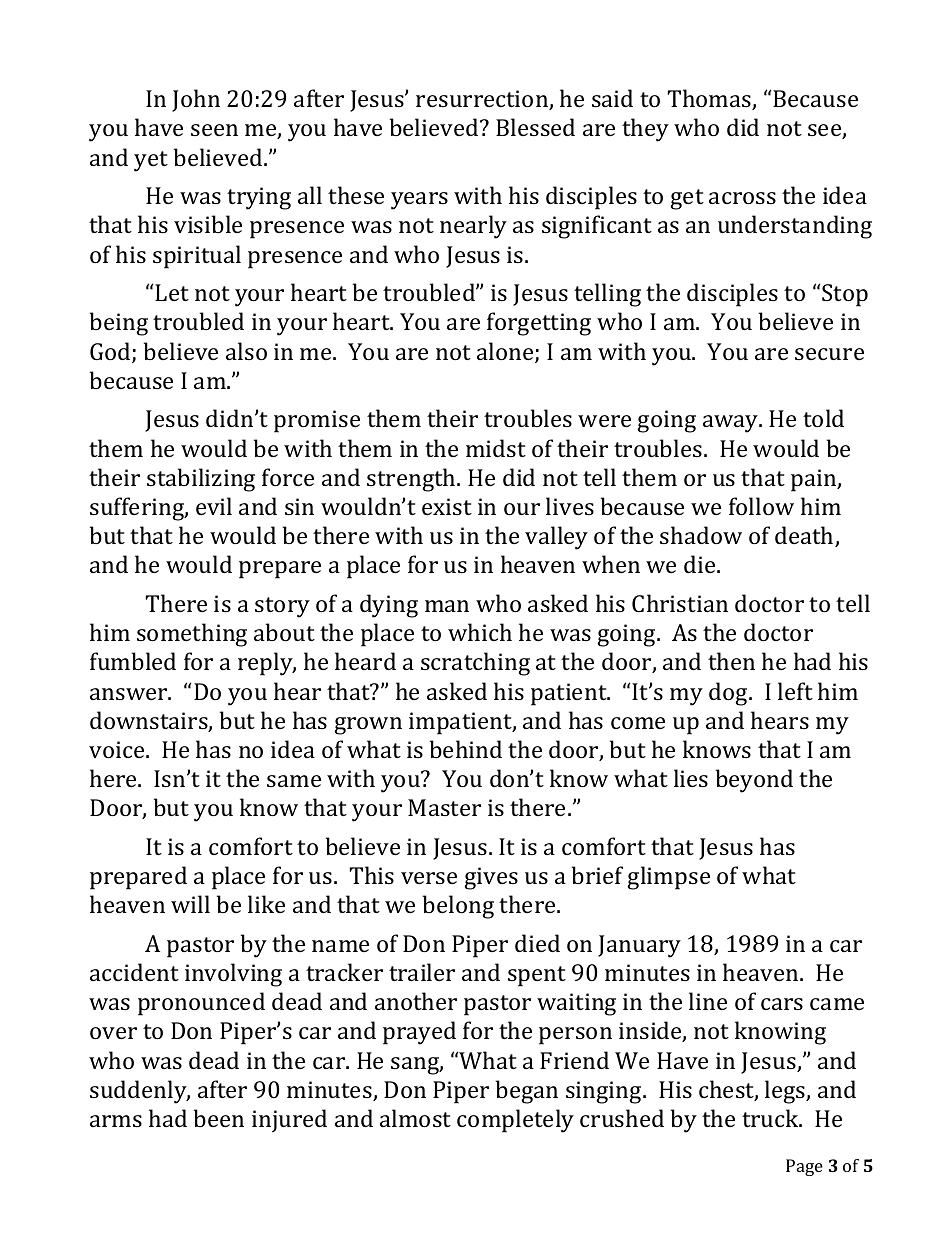 This image has height=1233, width=952. What do you see at coordinates (444, 807) in the image?
I see `Master` at bounding box center [444, 807].
